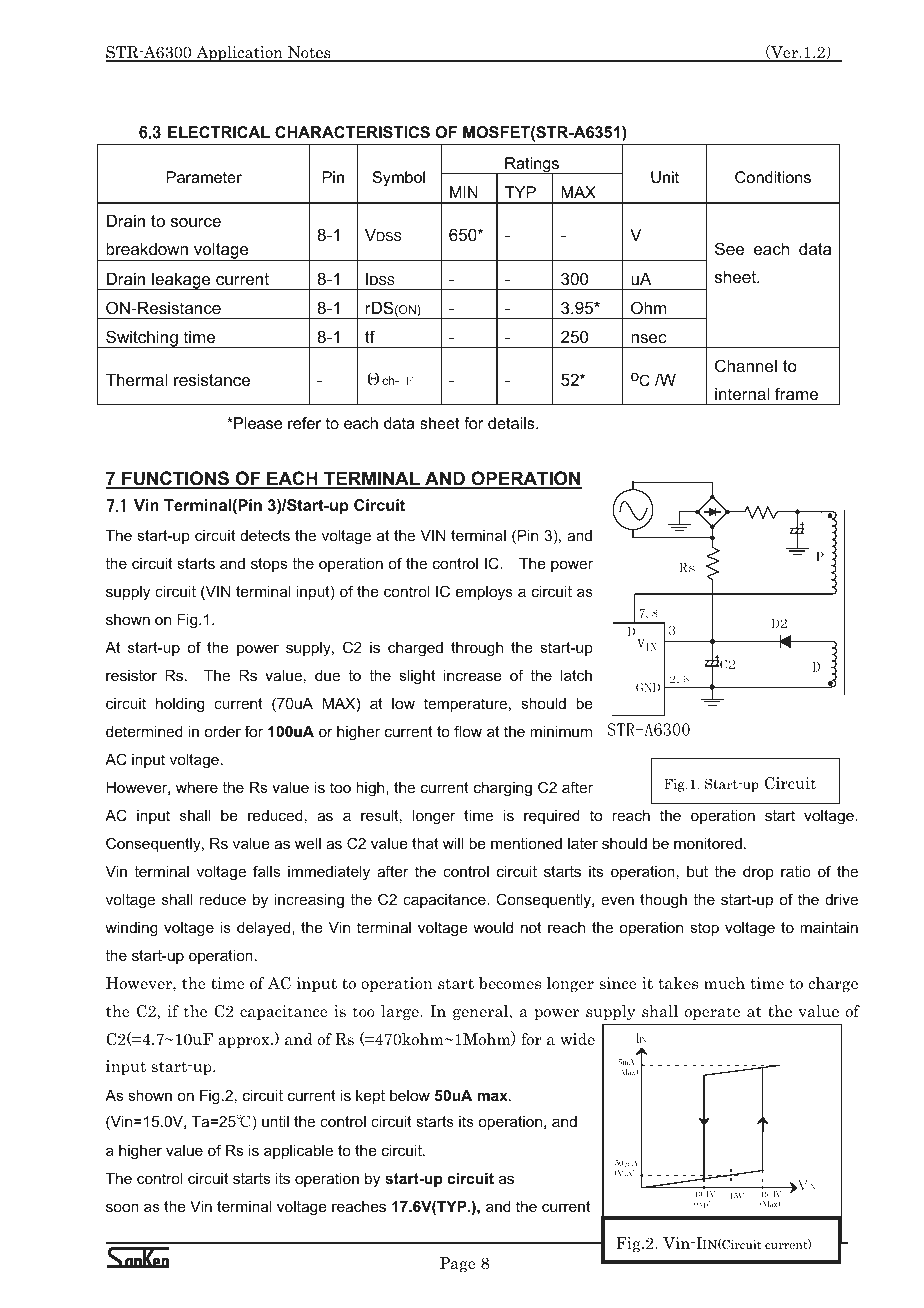 This document has height=1308, width=924. Describe the element at coordinates (493, 927) in the document. I see `would` at that location.
